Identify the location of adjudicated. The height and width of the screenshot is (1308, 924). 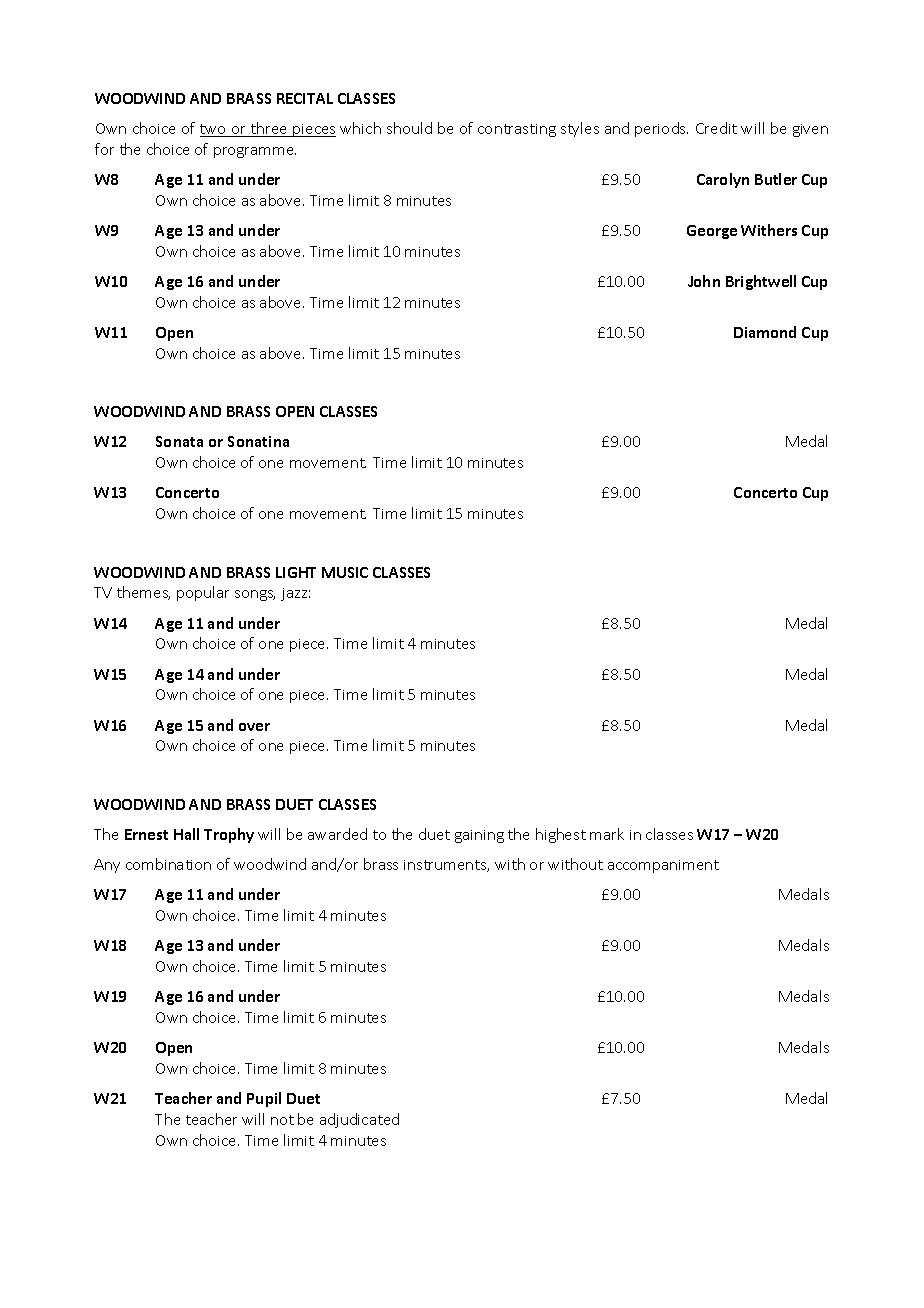
(359, 1120).
